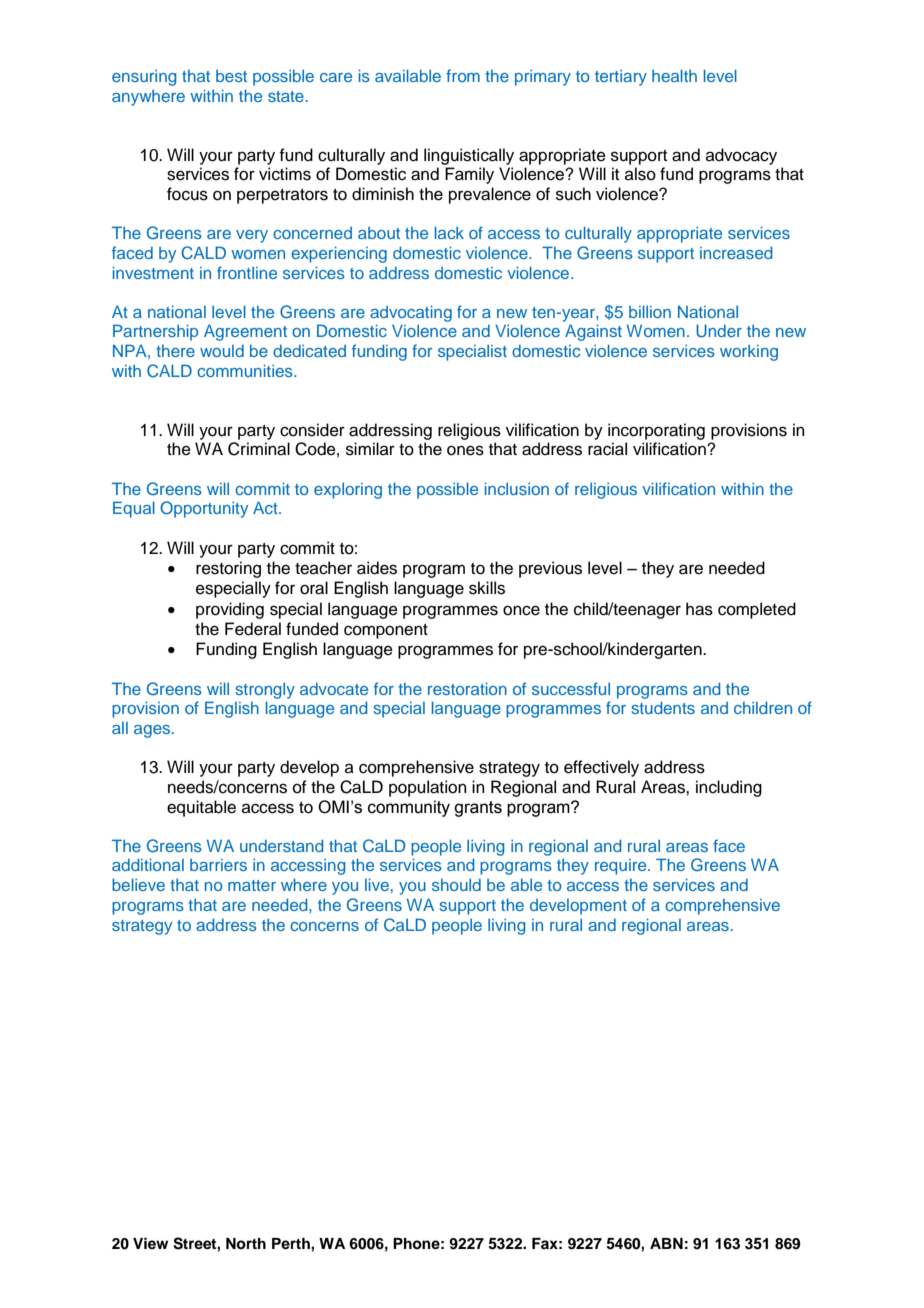 The height and width of the screenshot is (1308, 924). I want to click on North, so click(246, 1243).
